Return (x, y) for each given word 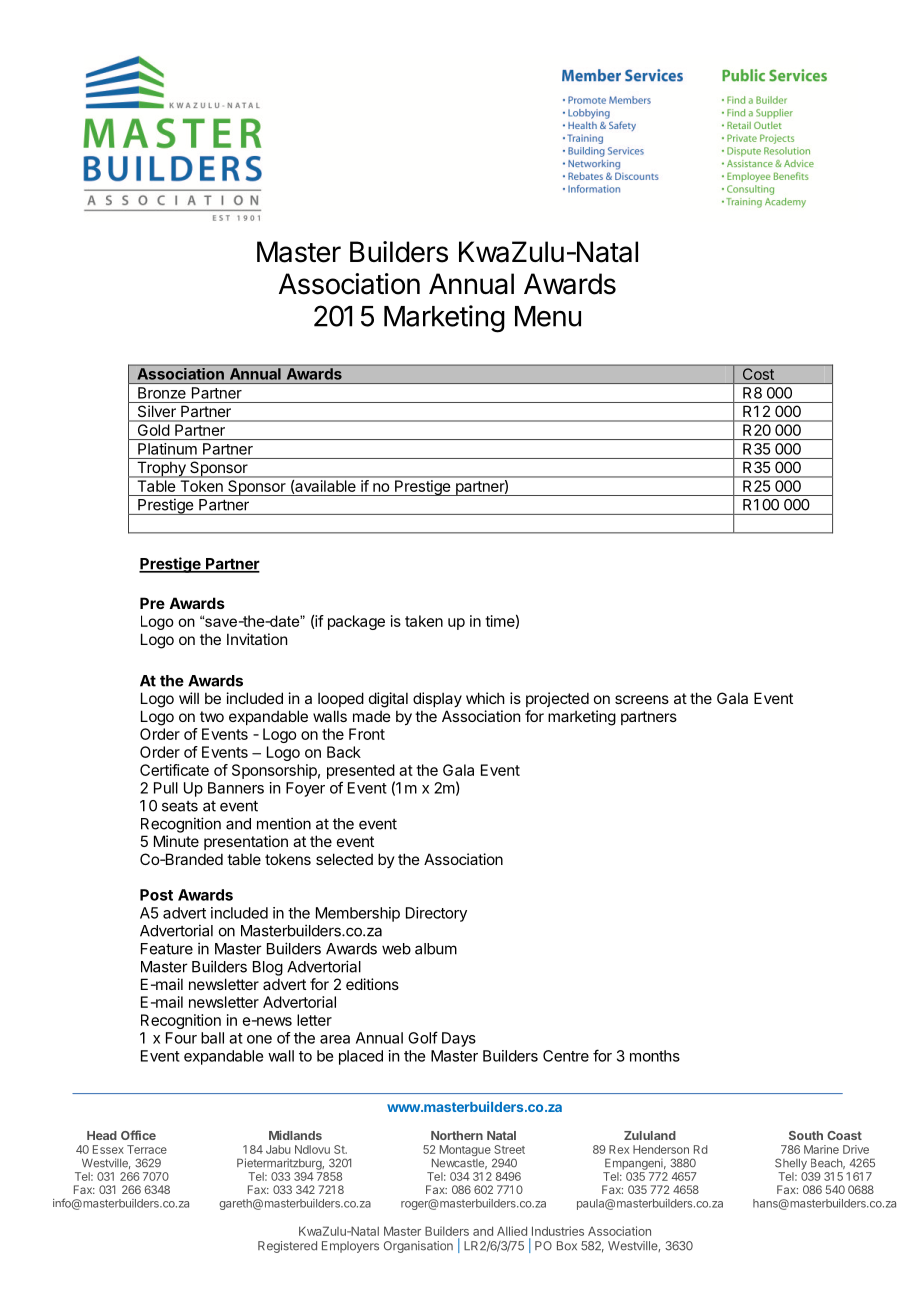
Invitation (257, 639)
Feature (167, 949)
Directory (436, 914)
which (485, 698)
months (655, 1056)
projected (557, 699)
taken (424, 621)
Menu (548, 316)
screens (642, 699)
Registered (287, 1247)
